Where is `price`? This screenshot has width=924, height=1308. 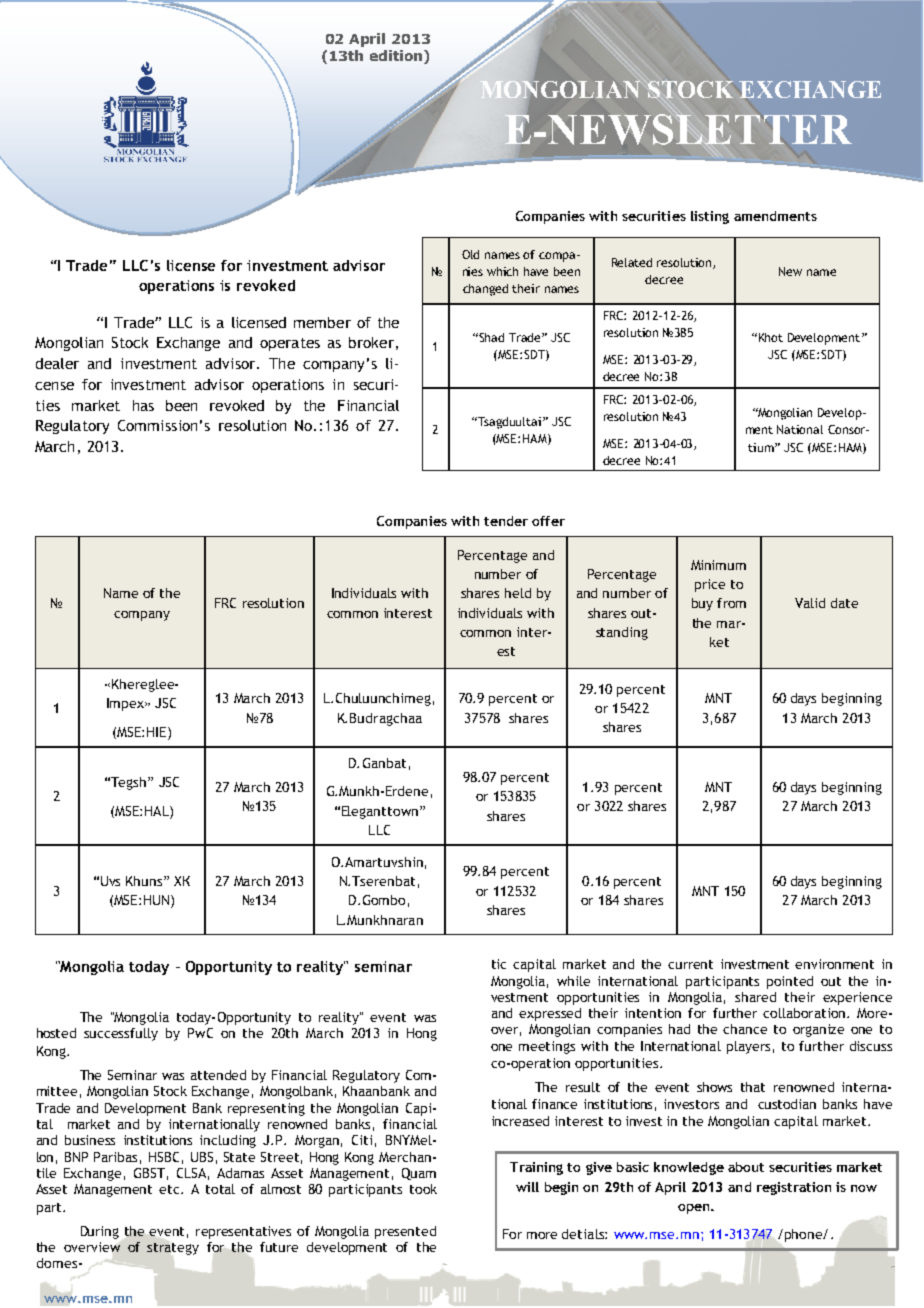 price is located at coordinates (710, 585).
